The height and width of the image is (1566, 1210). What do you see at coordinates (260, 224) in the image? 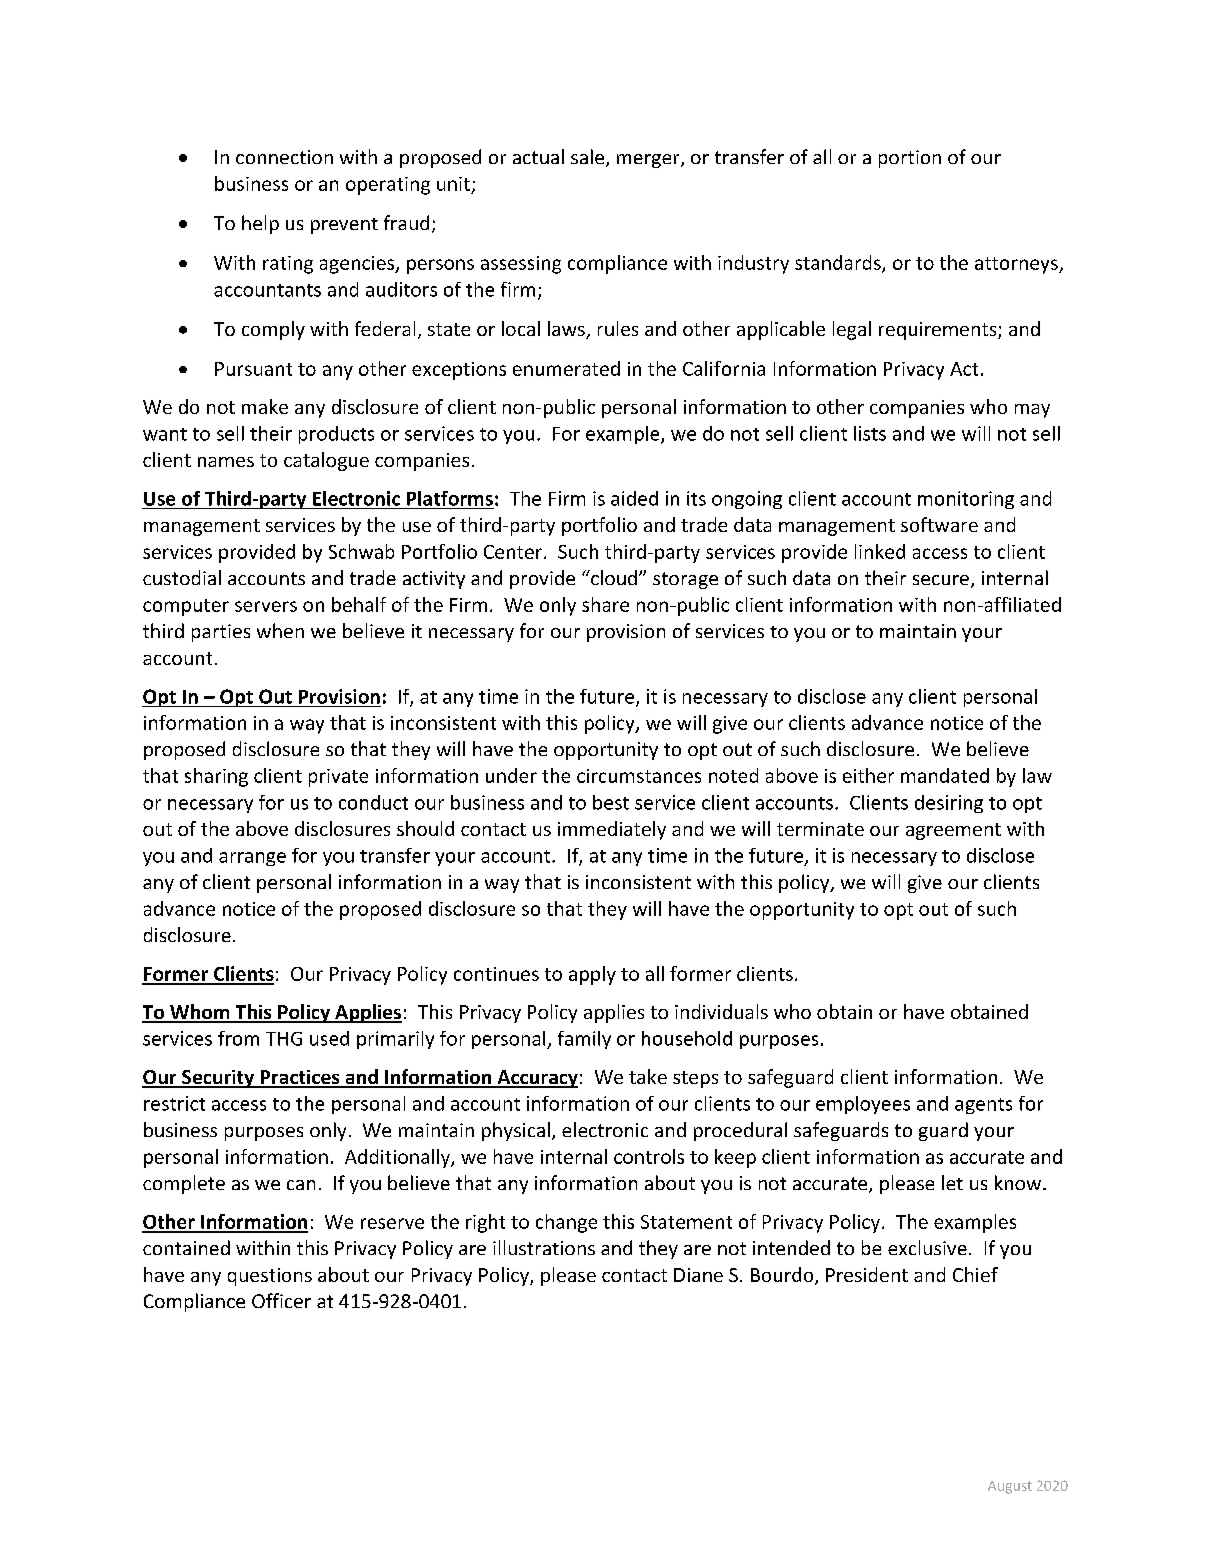
I see `help` at bounding box center [260, 224].
